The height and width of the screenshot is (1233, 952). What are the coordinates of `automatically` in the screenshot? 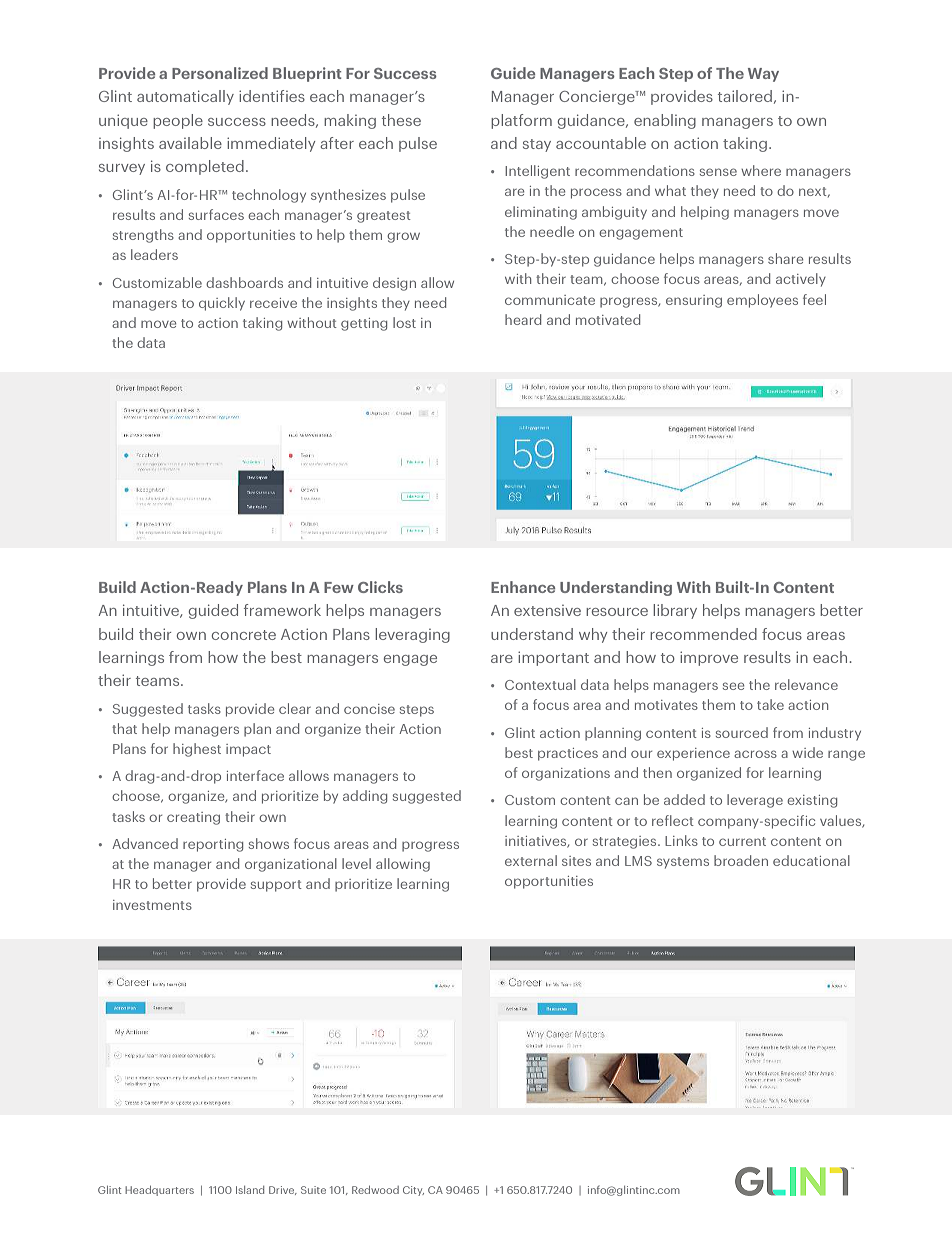 It's located at (185, 97).
